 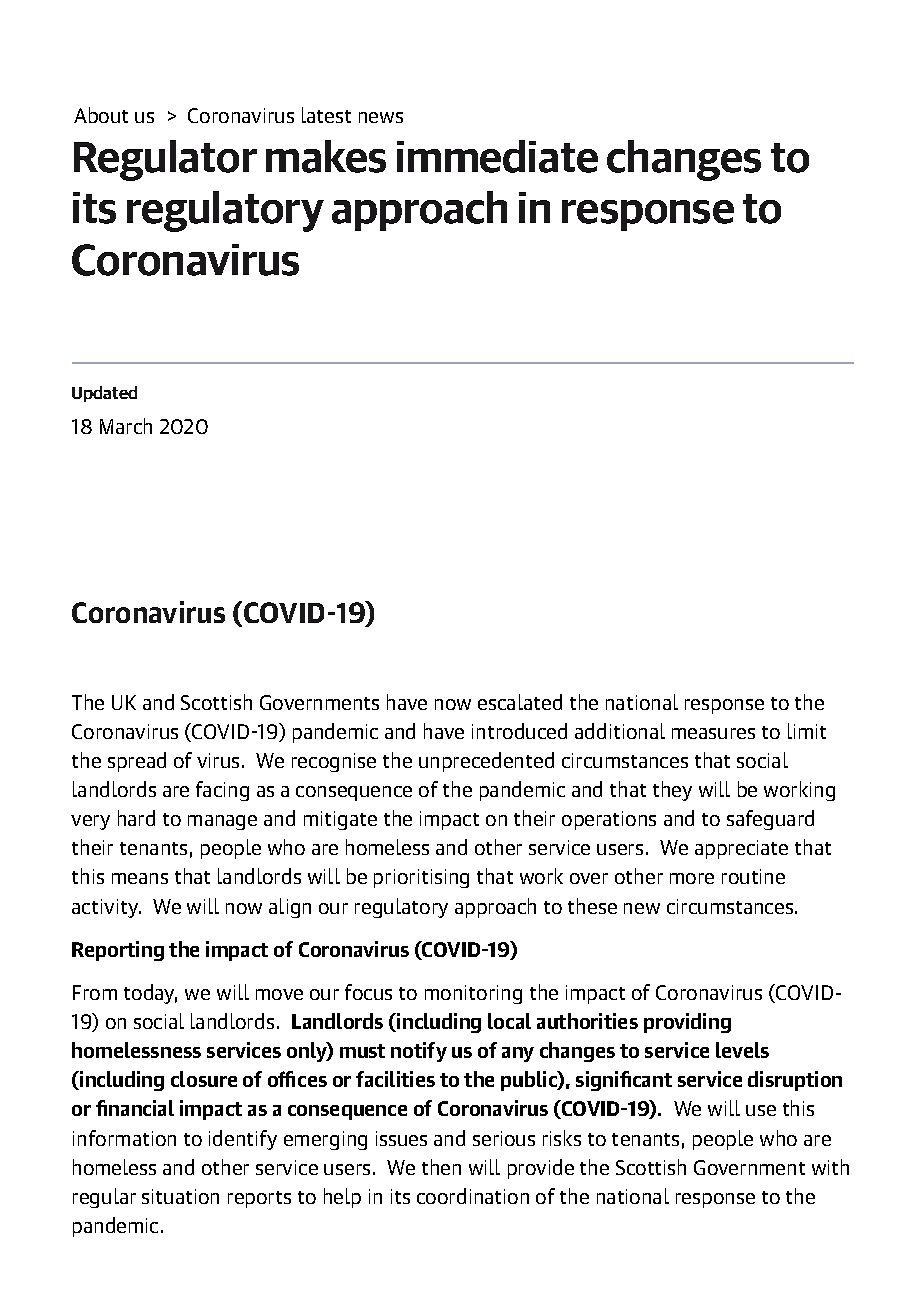 What do you see at coordinates (101, 115) in the screenshot?
I see `About` at bounding box center [101, 115].
